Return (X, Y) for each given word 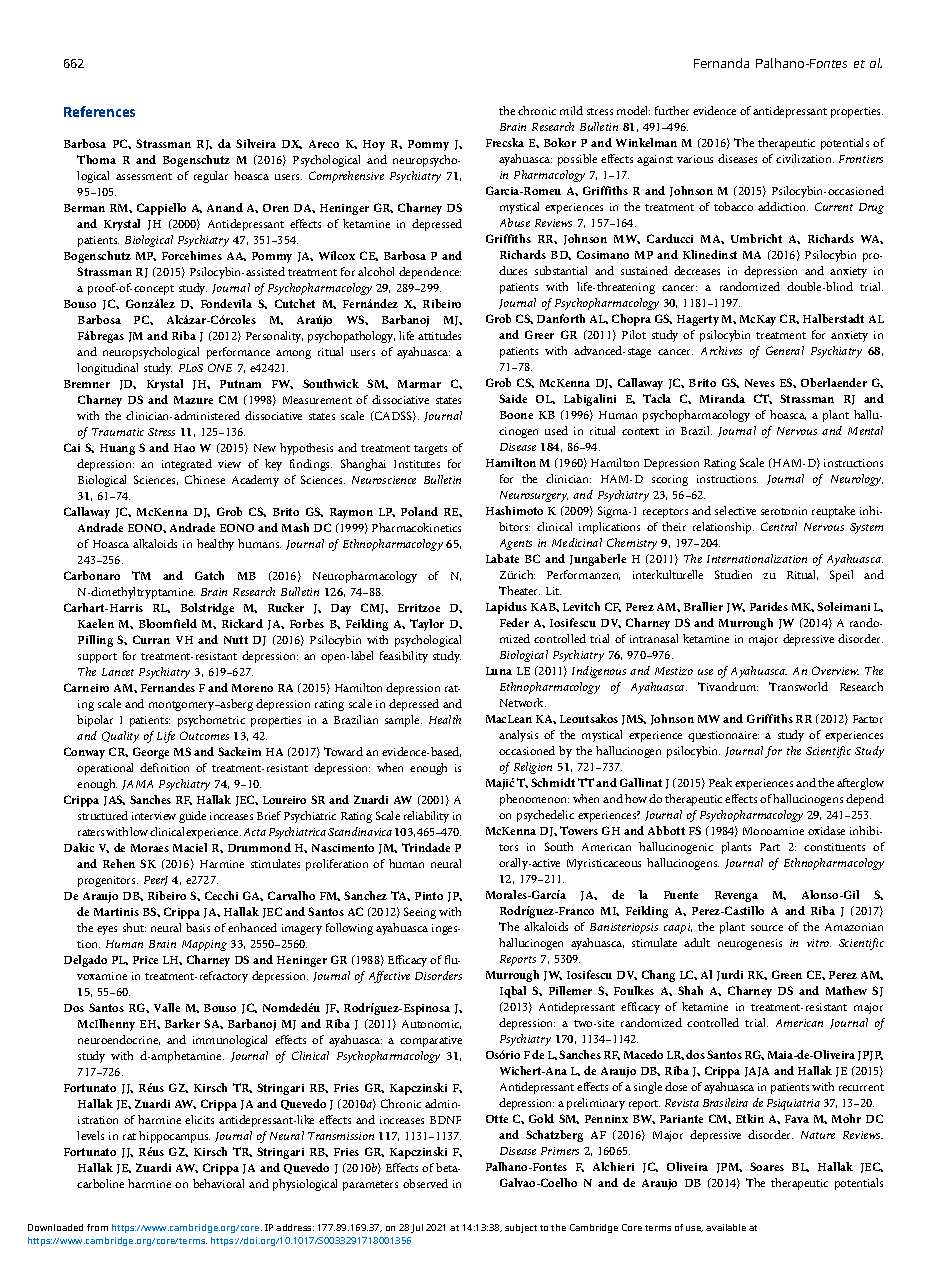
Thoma (96, 159)
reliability (426, 817)
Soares (767, 1166)
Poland (419, 511)
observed (425, 1183)
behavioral (218, 1183)
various (695, 159)
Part (770, 847)
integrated (187, 465)
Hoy (374, 145)
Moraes (150, 848)
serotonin (784, 511)
